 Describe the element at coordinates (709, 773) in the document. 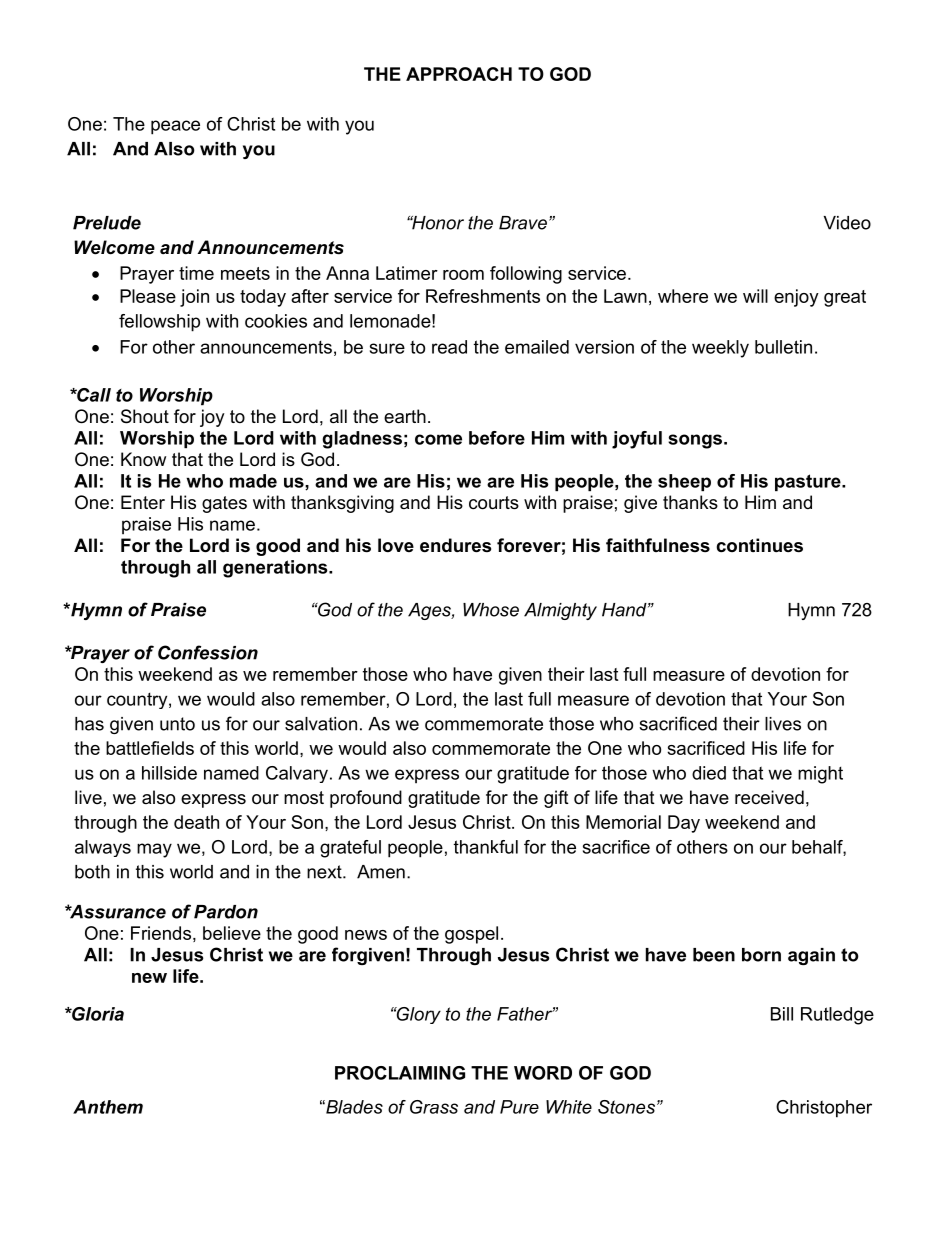

I see `died` at that location.
